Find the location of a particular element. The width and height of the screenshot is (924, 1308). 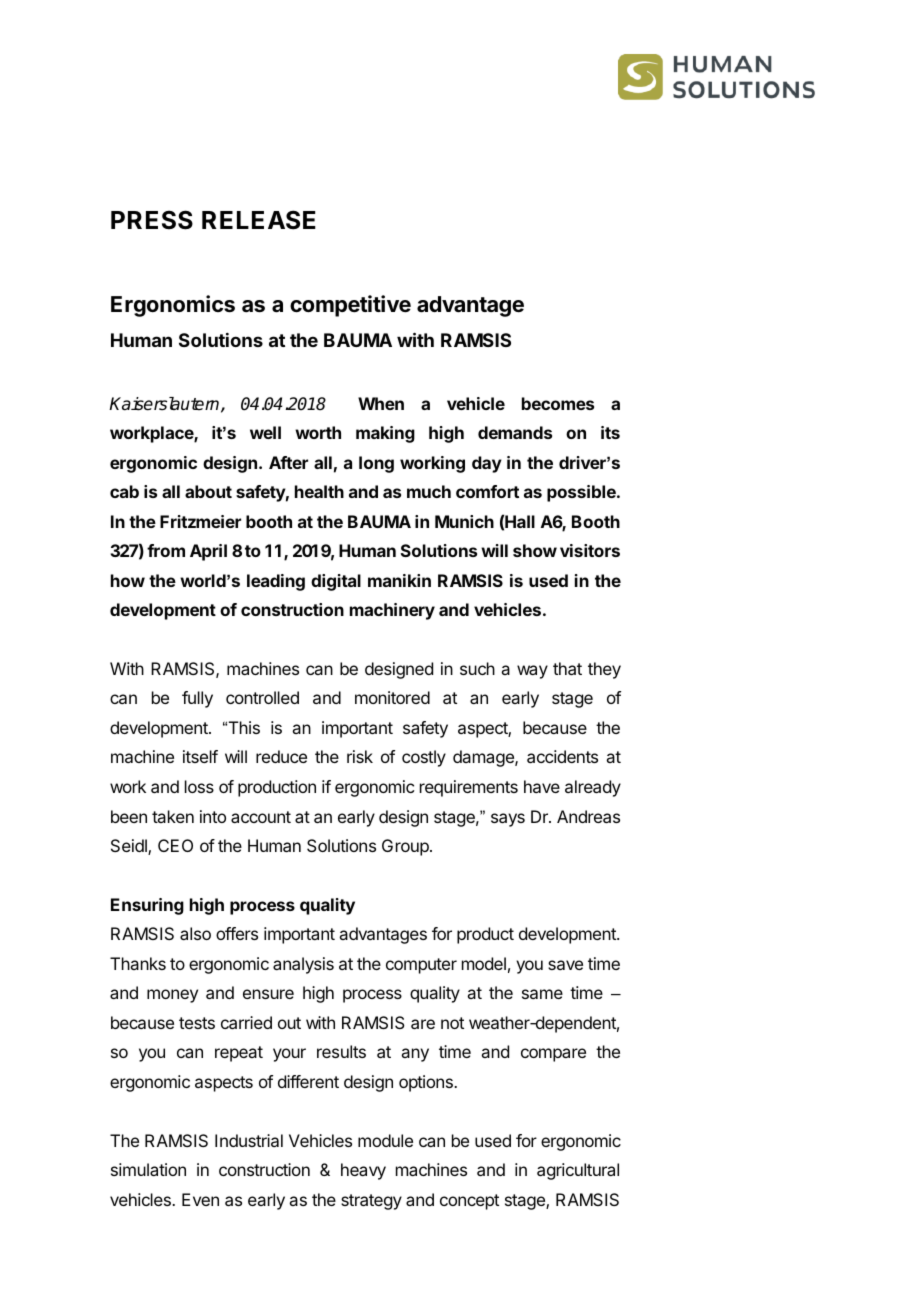

way is located at coordinates (532, 672).
